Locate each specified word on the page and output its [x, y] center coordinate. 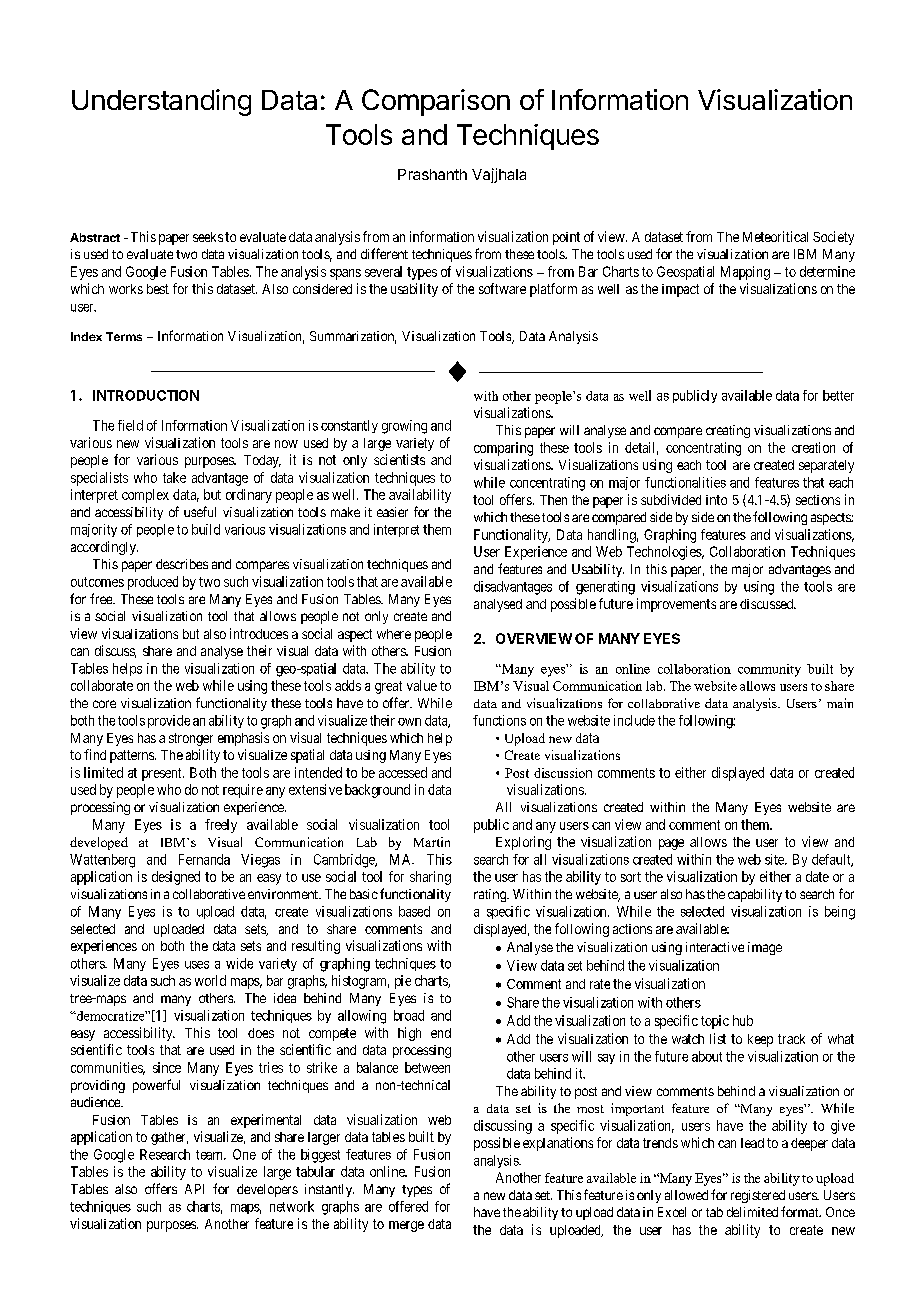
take [174, 477]
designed [176, 878]
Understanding [161, 102]
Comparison [436, 102]
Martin [432, 842]
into [716, 500]
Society [833, 238]
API [194, 1189]
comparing [503, 449]
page [671, 844]
